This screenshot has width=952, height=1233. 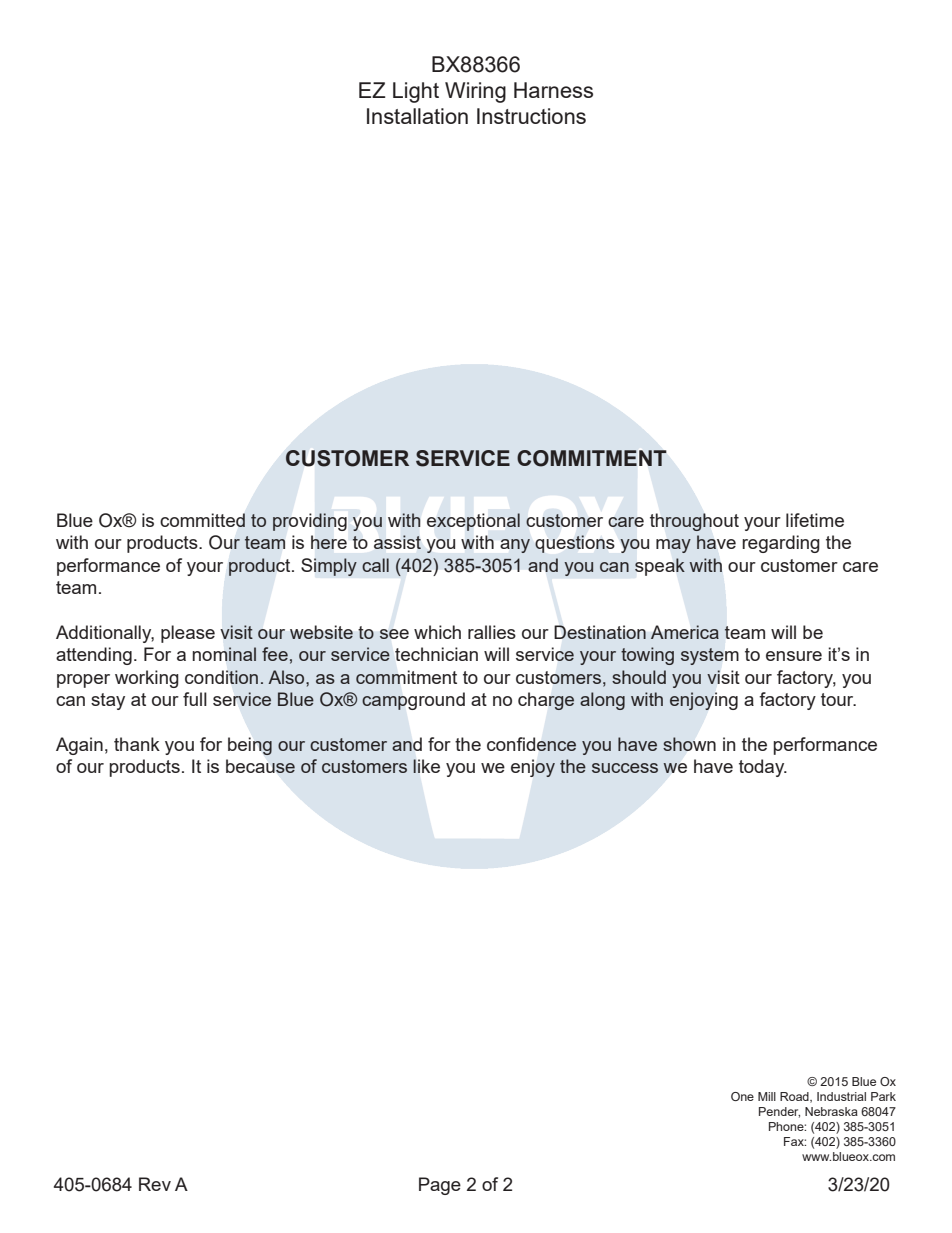 What do you see at coordinates (155, 1184) in the screenshot?
I see `Rev` at bounding box center [155, 1184].
